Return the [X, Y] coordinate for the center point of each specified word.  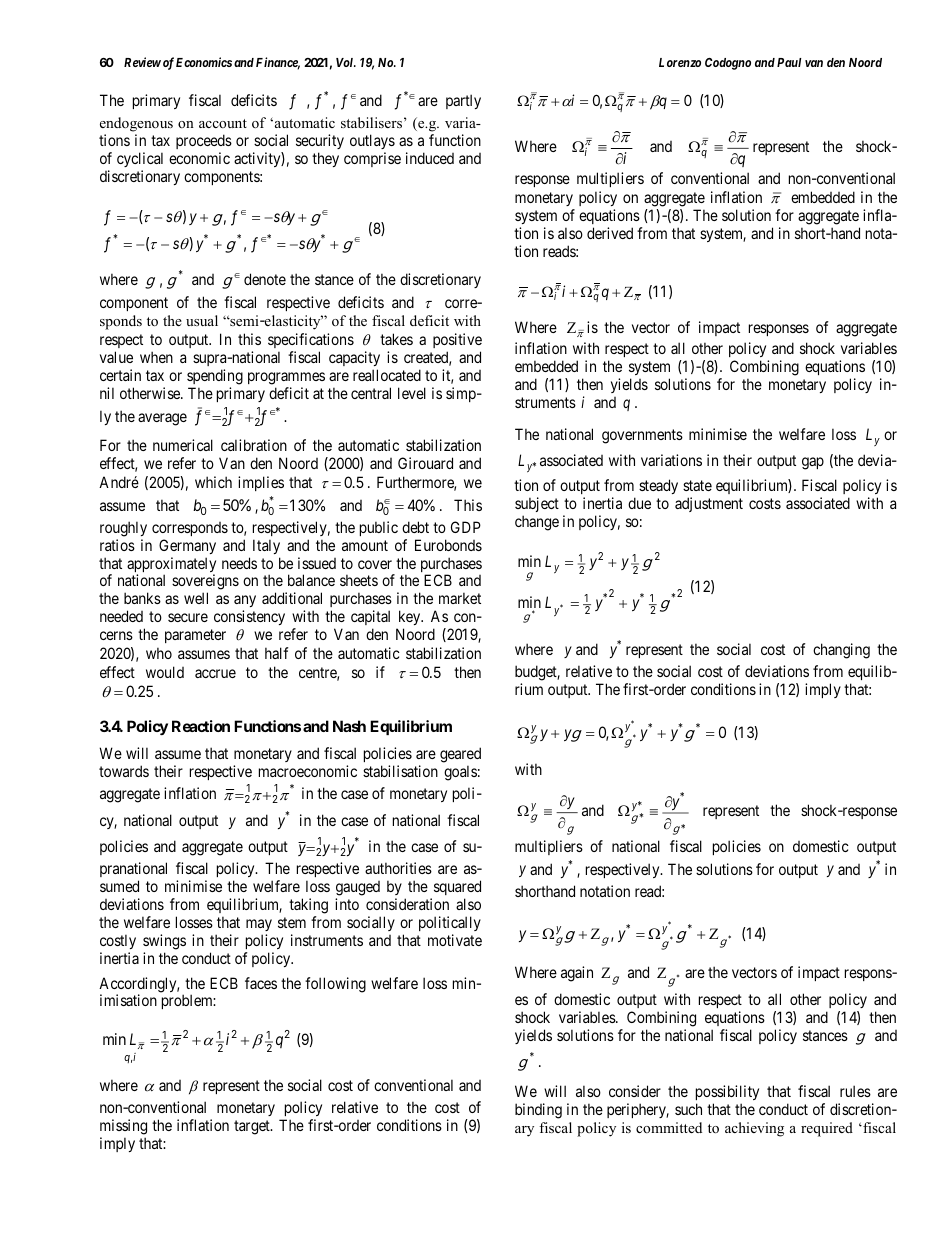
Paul [789, 62]
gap [813, 463]
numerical [183, 445]
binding [538, 1111]
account [223, 123]
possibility [727, 1092]
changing [841, 651]
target [253, 1127]
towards [124, 771]
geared [460, 756]
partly [463, 101]
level [412, 393]
